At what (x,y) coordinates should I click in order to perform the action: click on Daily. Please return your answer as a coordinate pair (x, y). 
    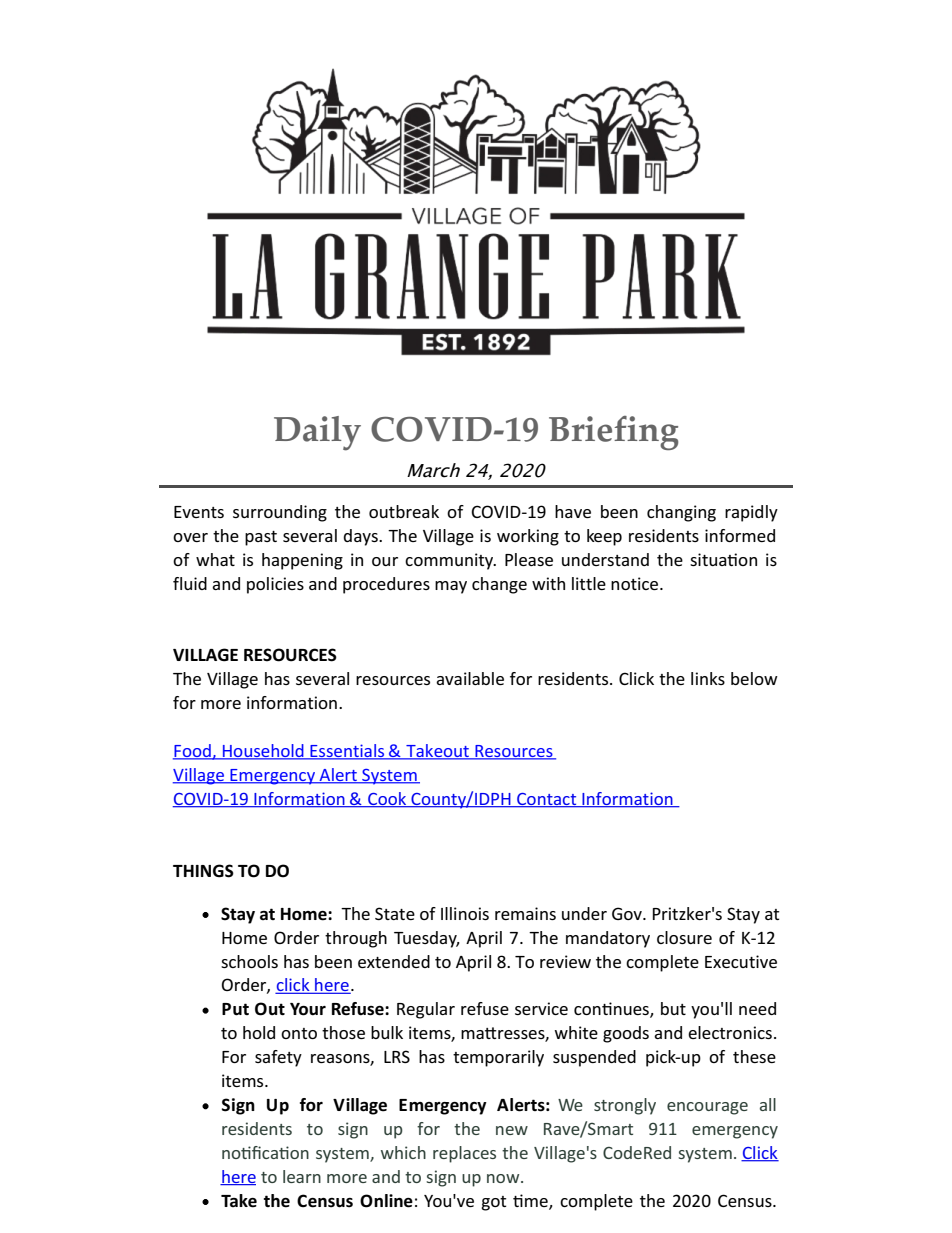
    Looking at the image, I should click on (317, 433).
